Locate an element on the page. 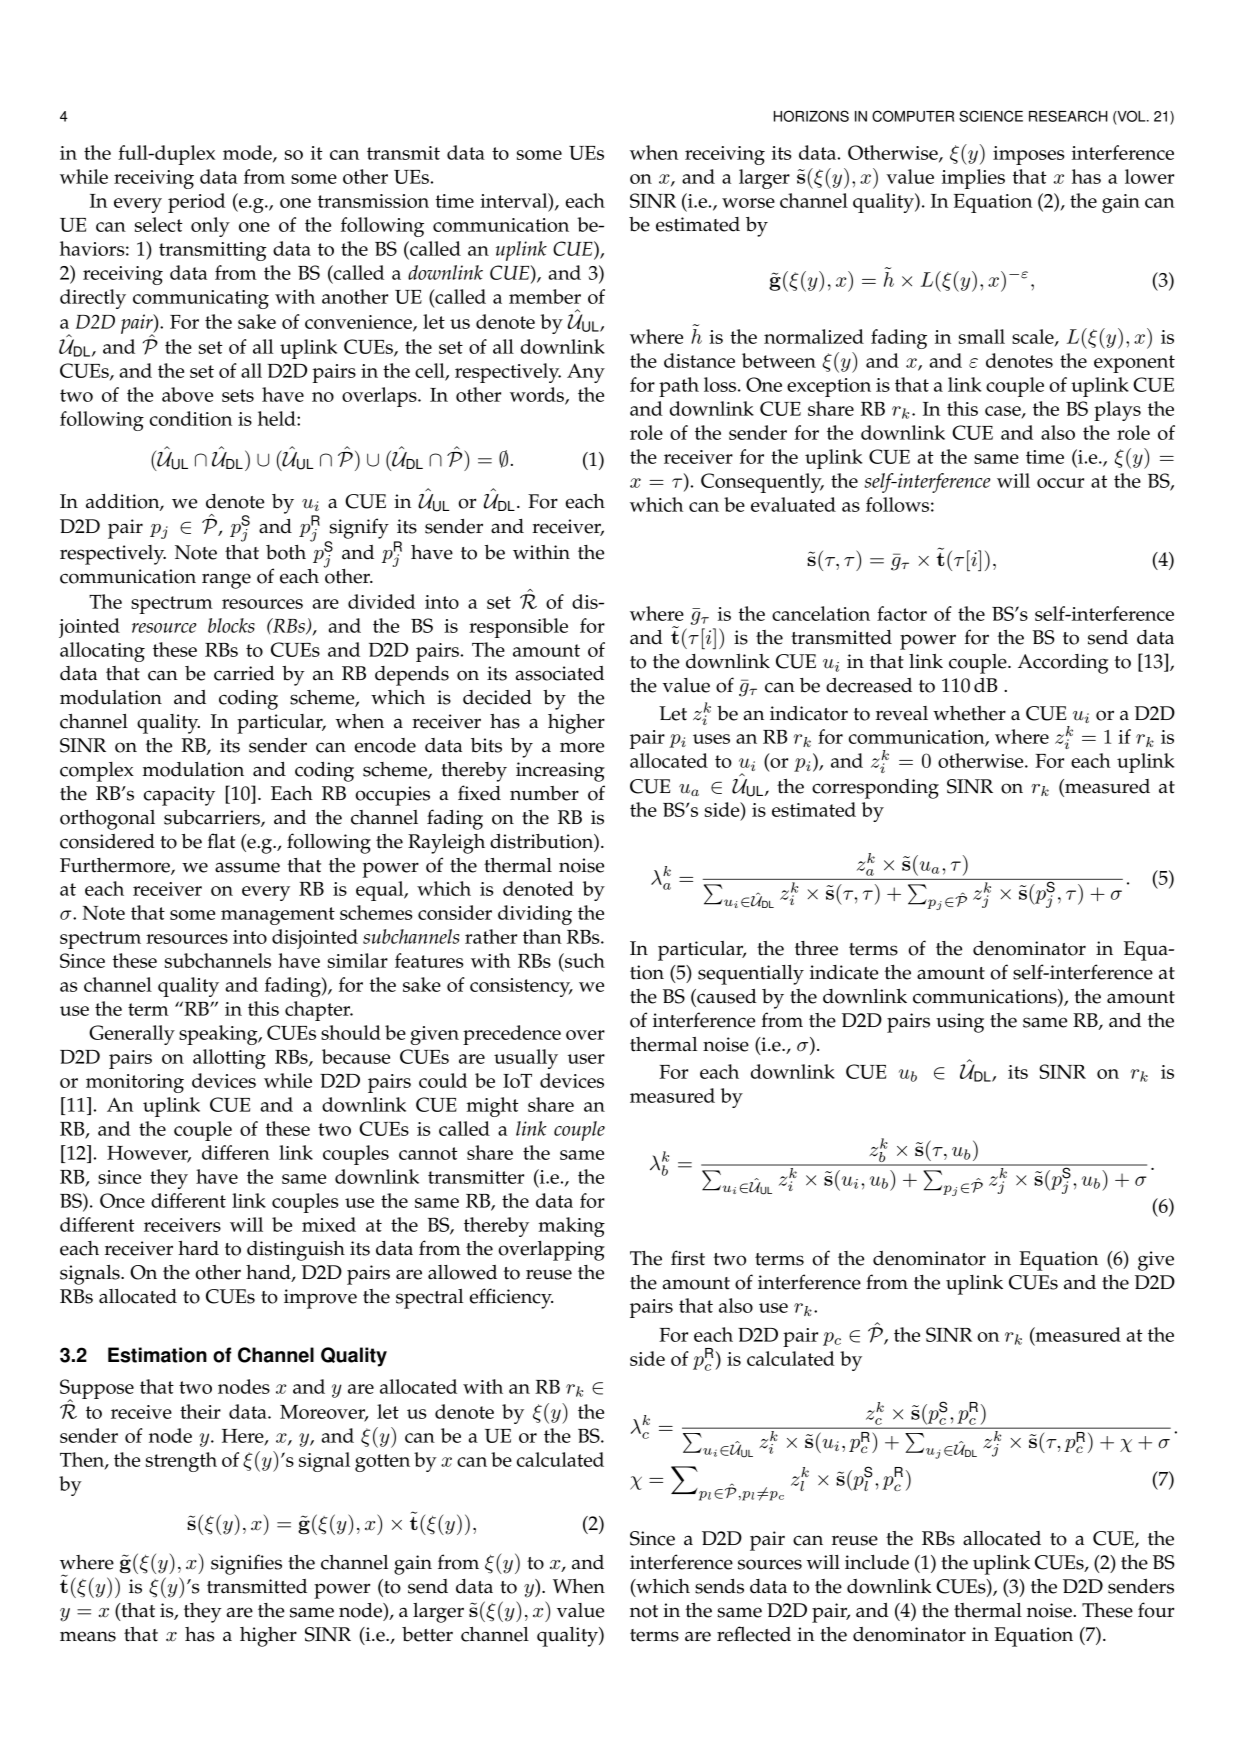 This page has width=1234, height=1747. assume is located at coordinates (247, 867).
